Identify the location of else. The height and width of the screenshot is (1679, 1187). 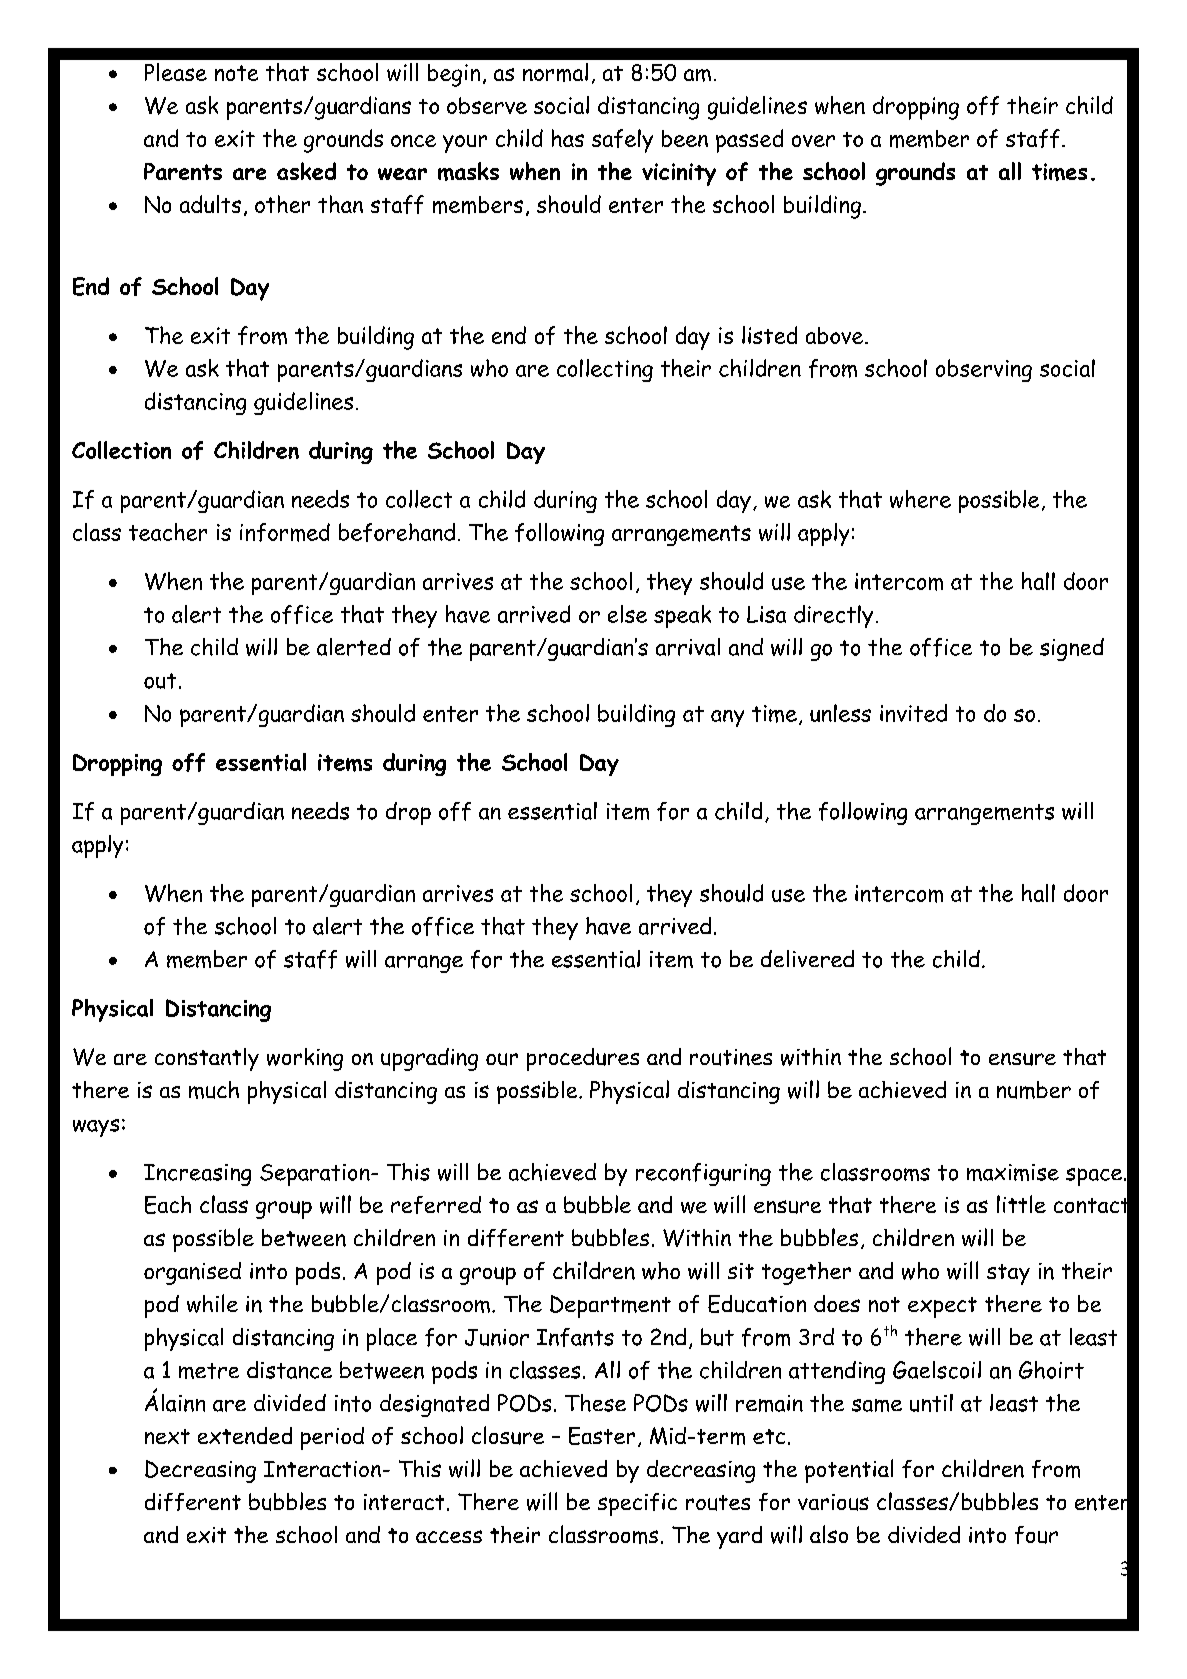
(627, 614).
